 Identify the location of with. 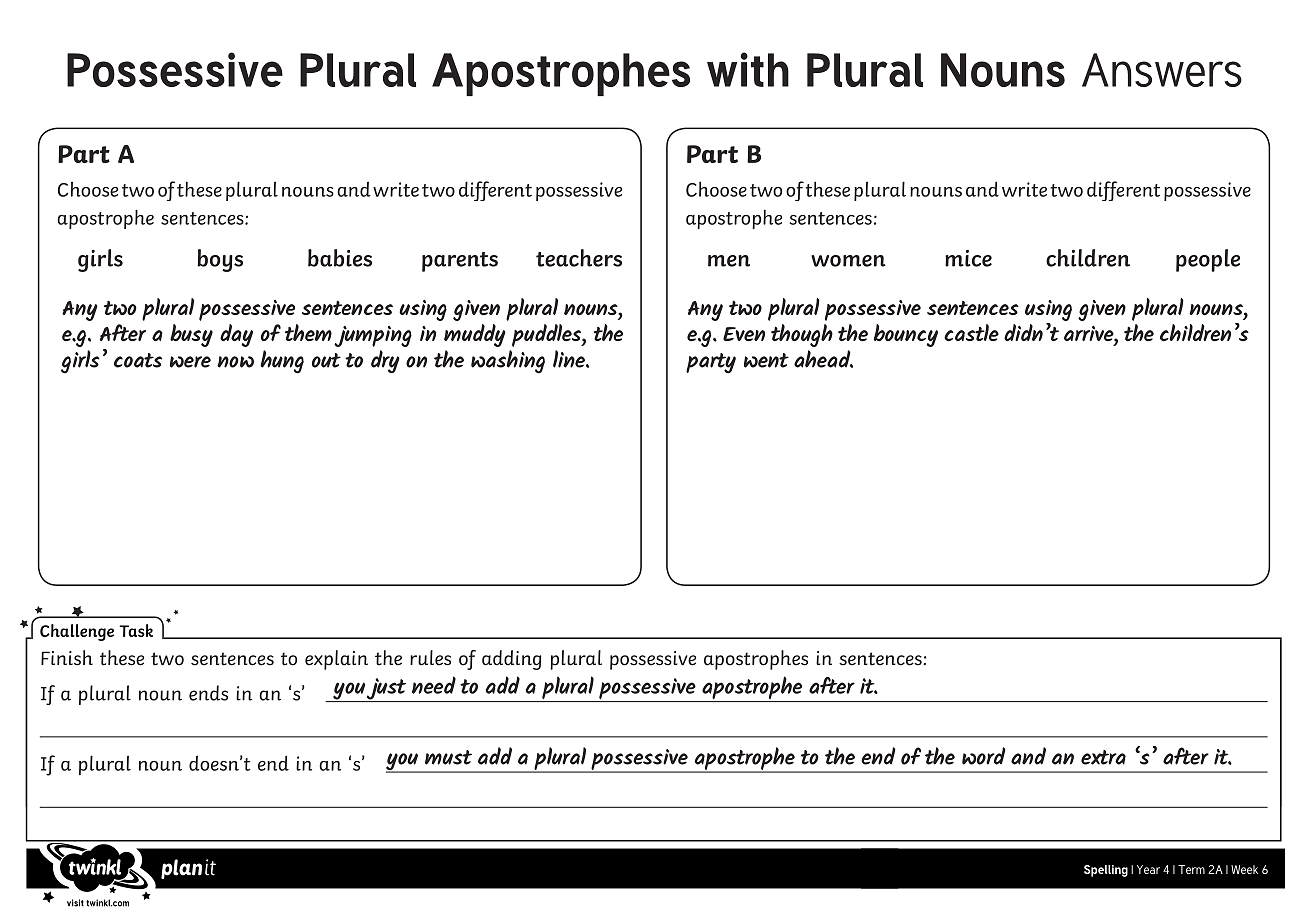
(748, 69).
